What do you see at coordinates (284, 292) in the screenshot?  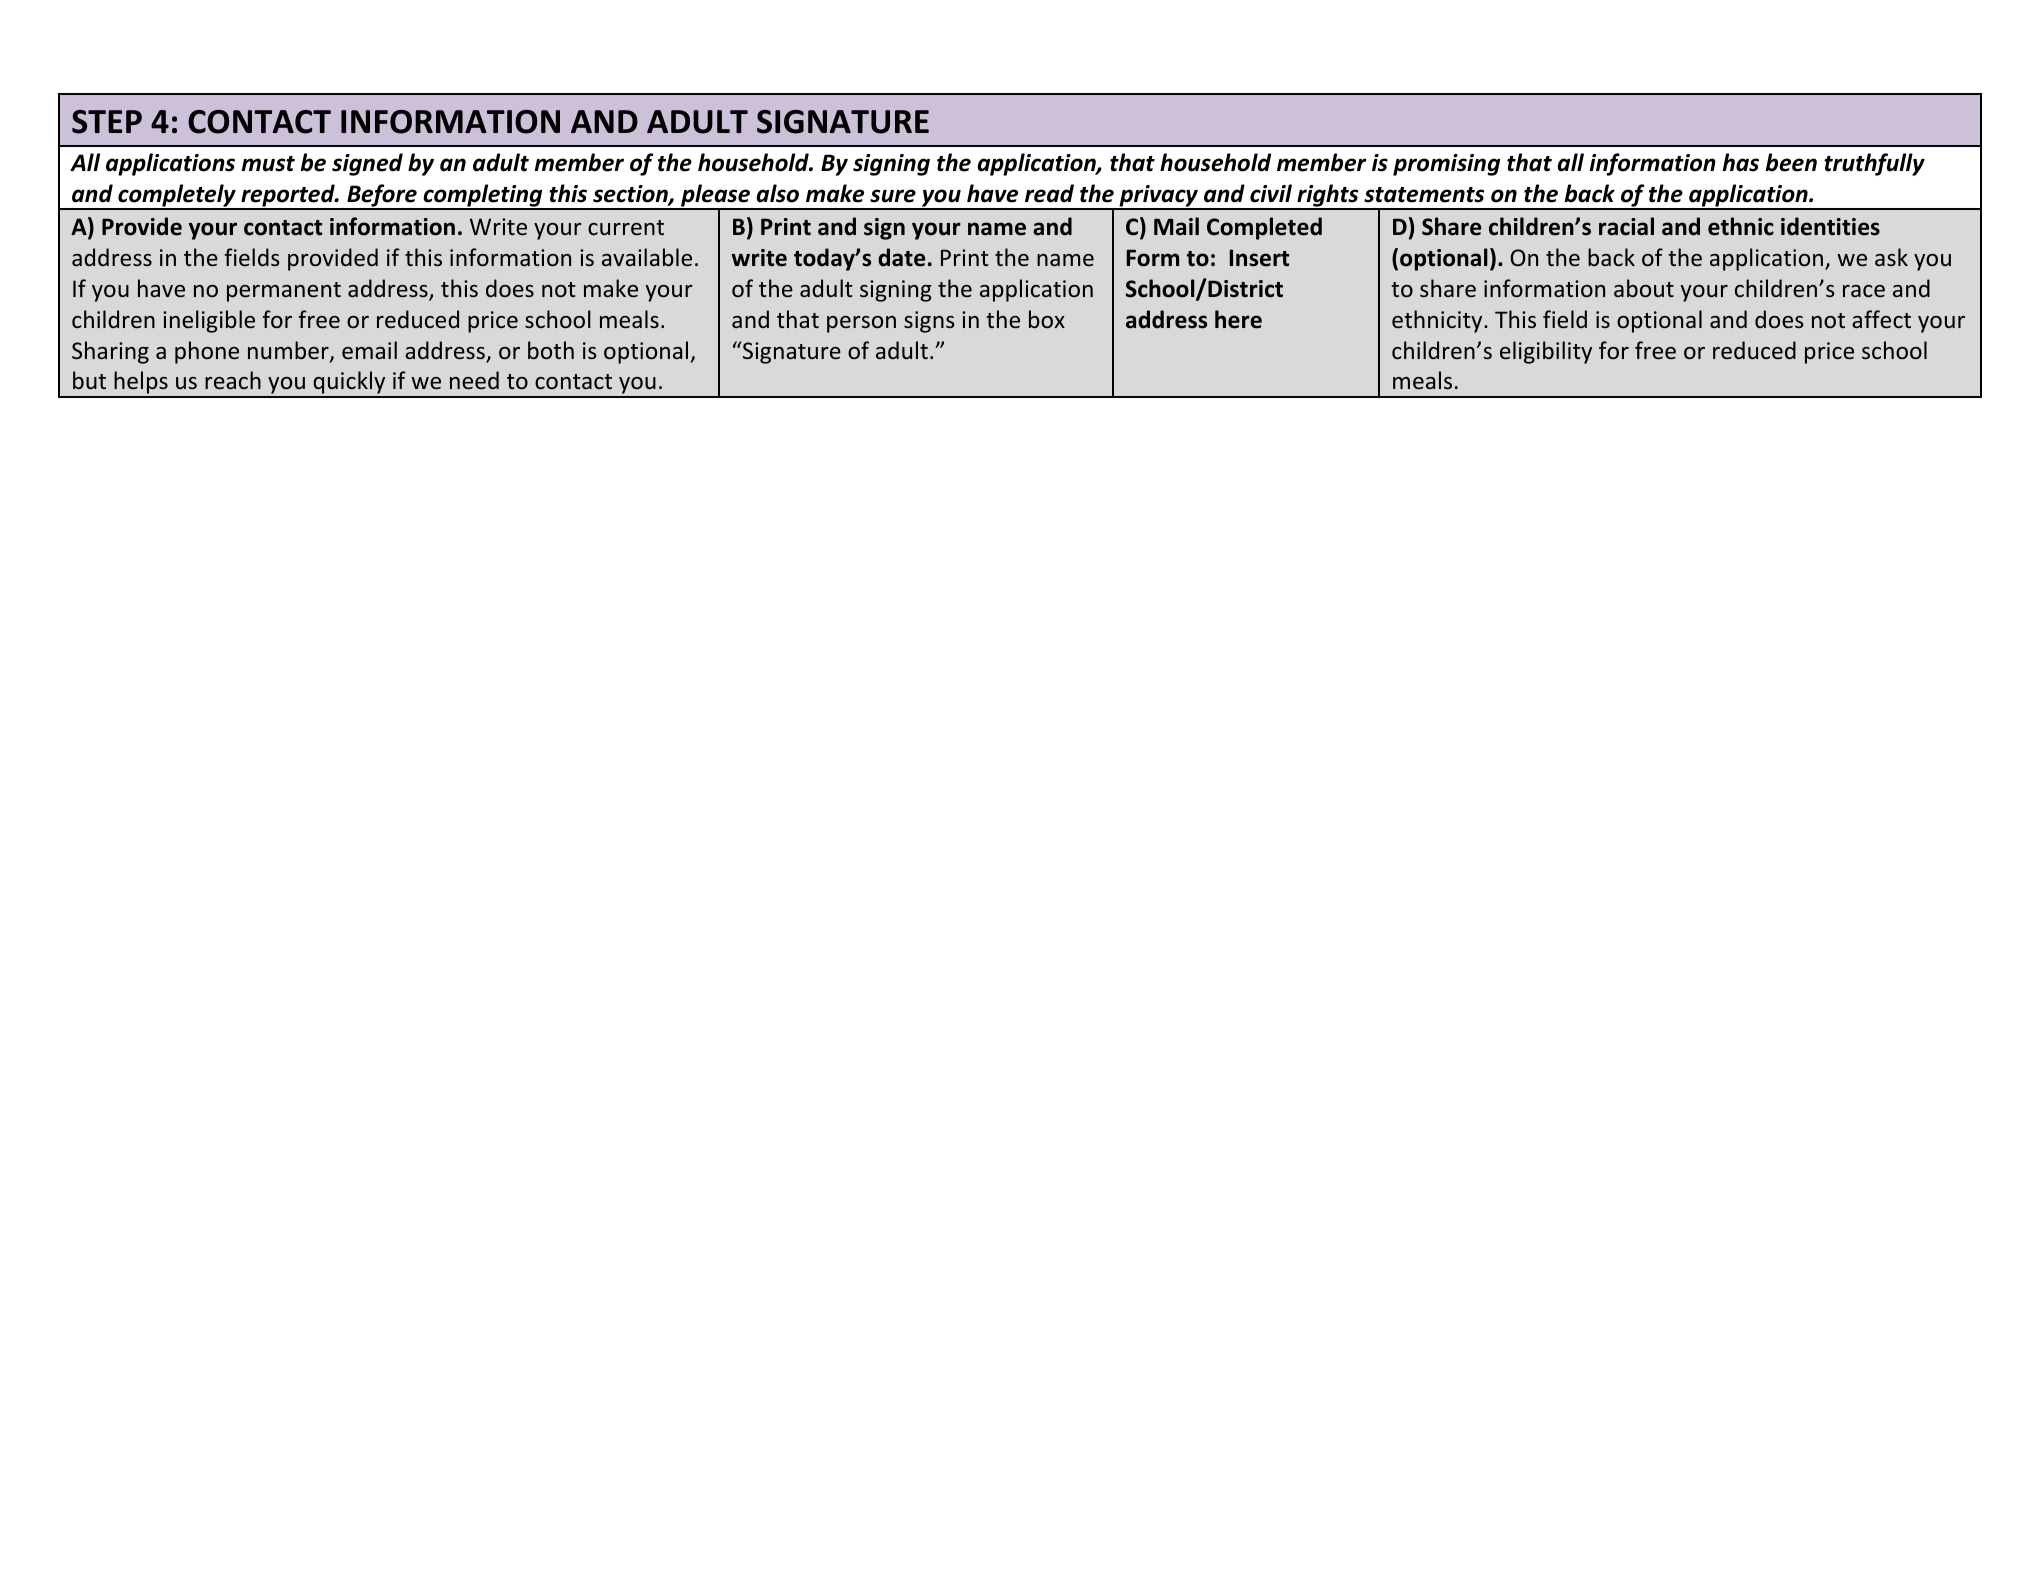 I see `permanent` at bounding box center [284, 292].
